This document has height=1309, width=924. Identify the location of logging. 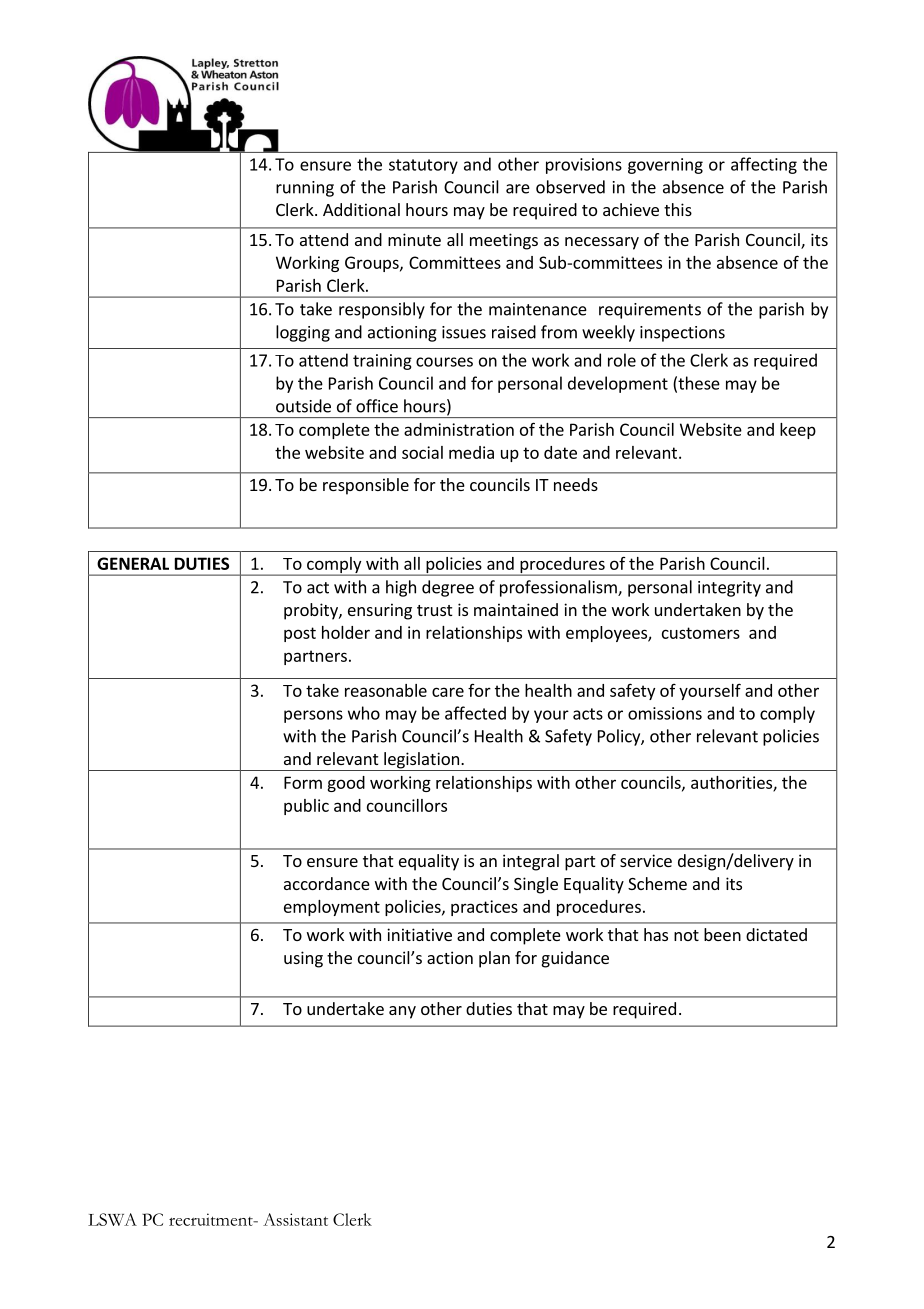
(303, 333).
